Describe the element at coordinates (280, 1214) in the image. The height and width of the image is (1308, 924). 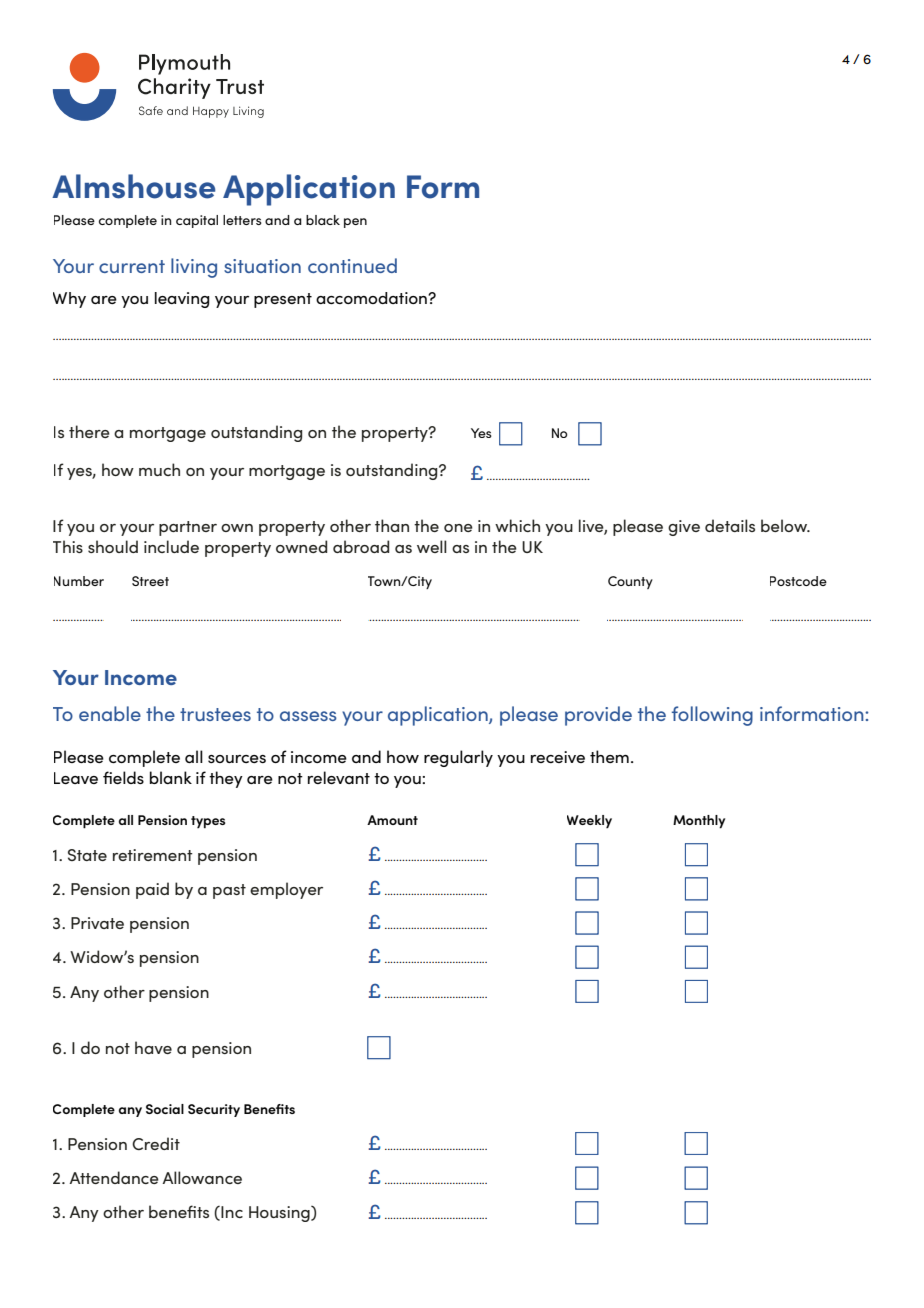
I see `Housing` at that location.
